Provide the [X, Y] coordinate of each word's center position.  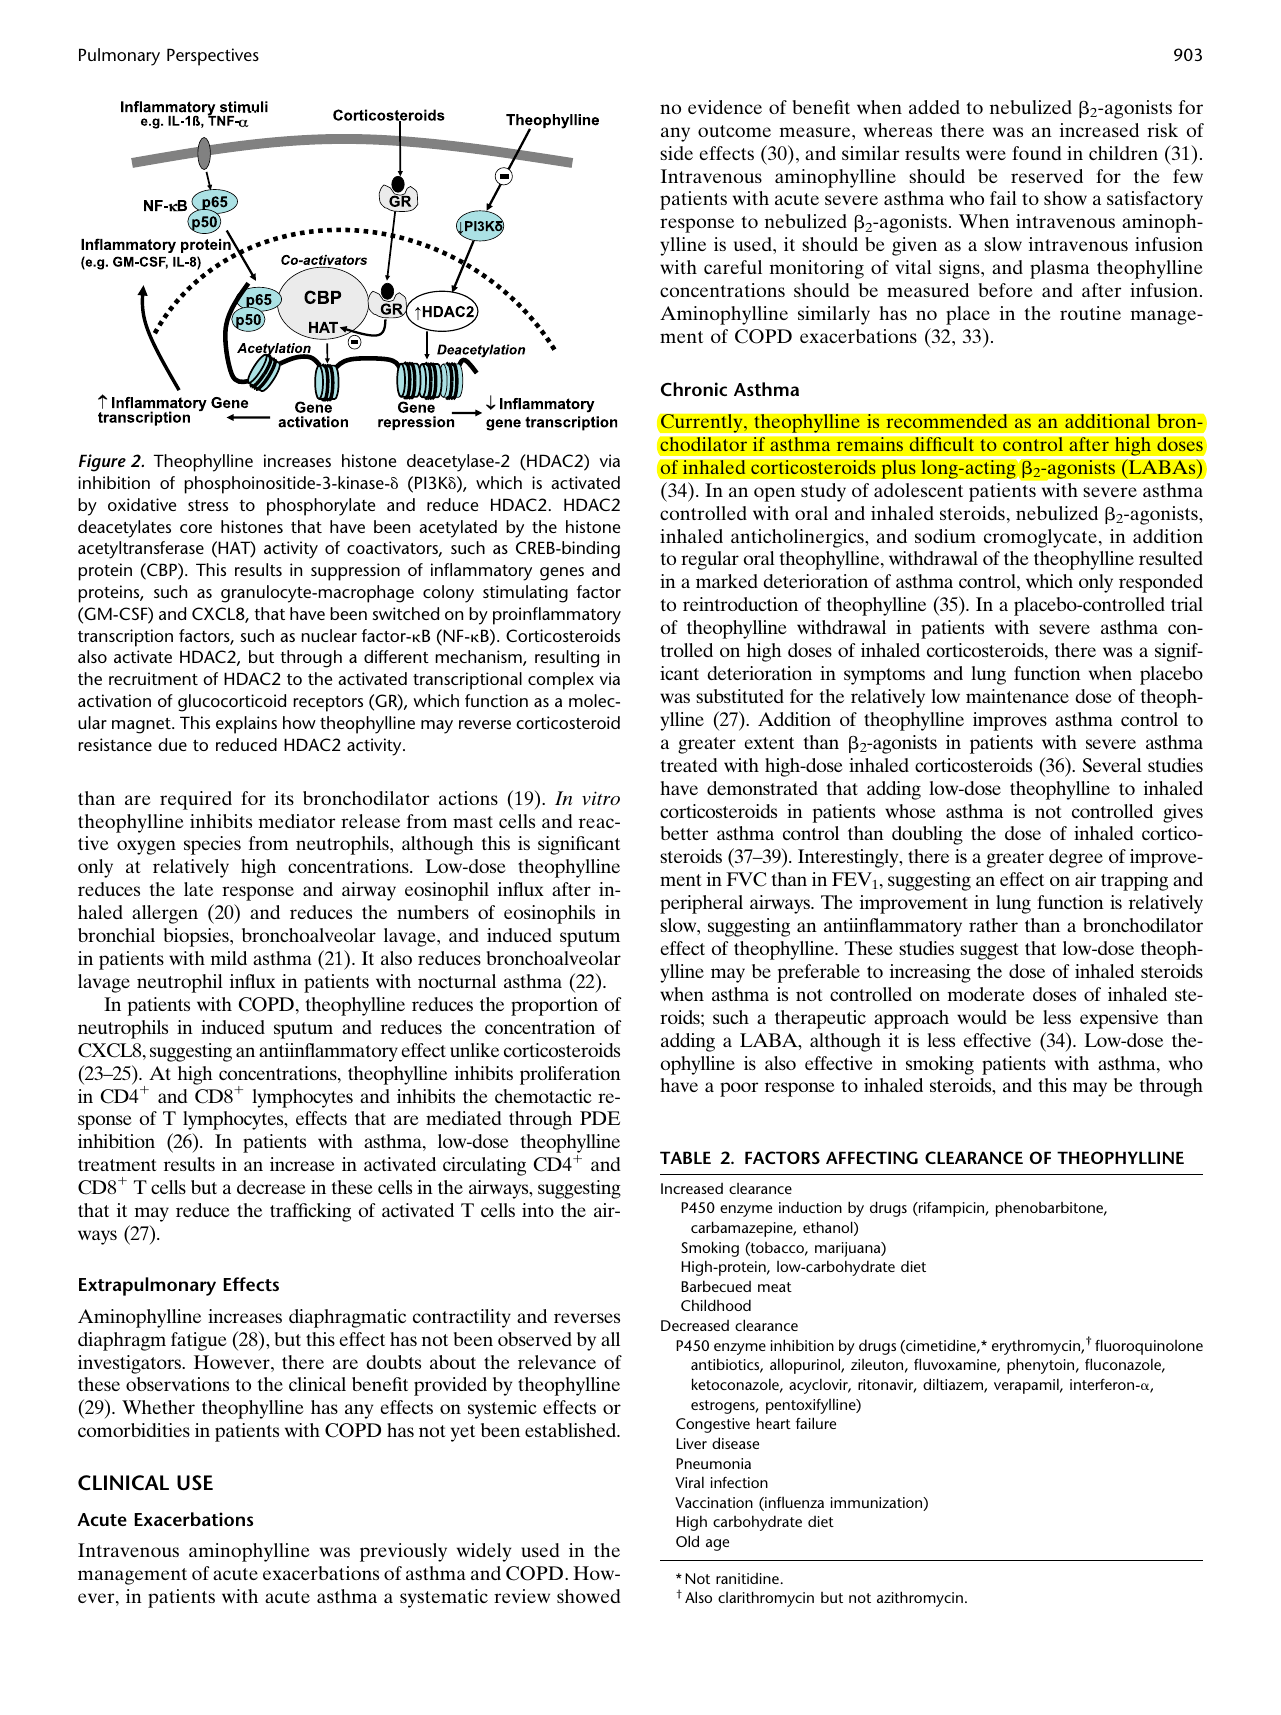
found [1036, 153]
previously [403, 1552]
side [676, 153]
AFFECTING [872, 1157]
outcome [734, 131]
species [212, 845]
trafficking [310, 1212]
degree [1076, 858]
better [684, 833]
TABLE [685, 1157]
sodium [945, 536]
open [775, 494]
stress [208, 505]
